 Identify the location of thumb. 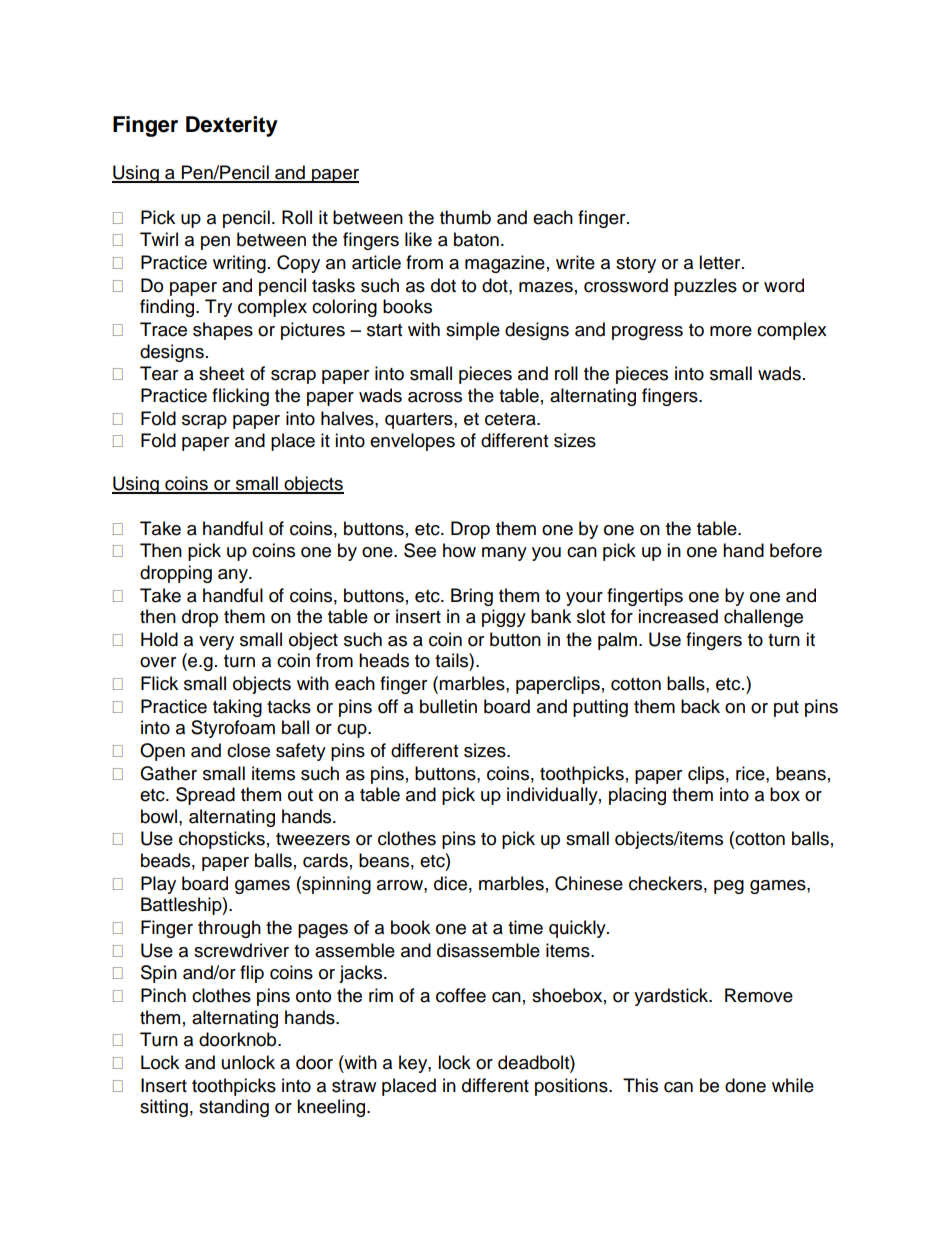
(465, 217).
